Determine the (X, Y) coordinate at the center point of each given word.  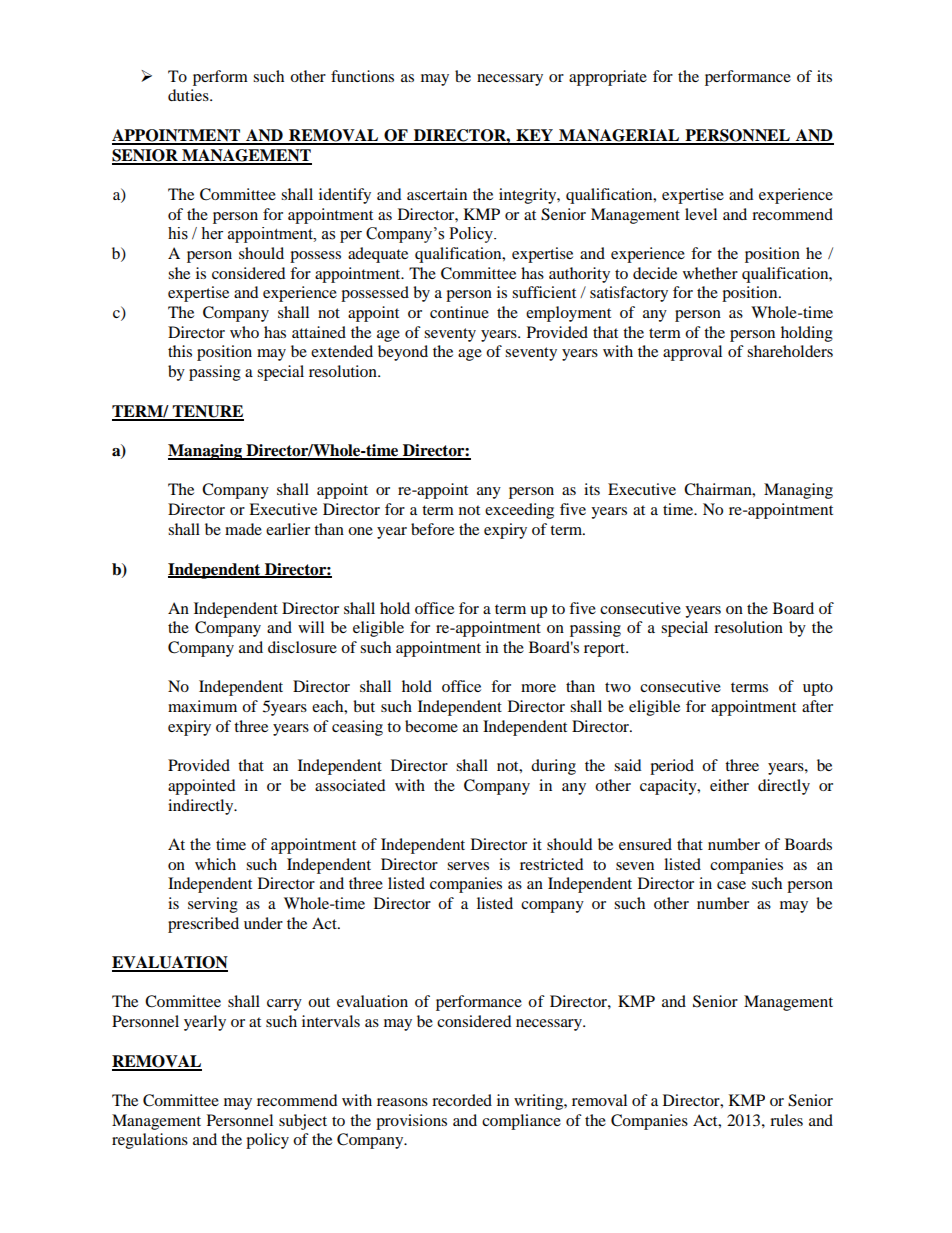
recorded (462, 1100)
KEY (534, 136)
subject (303, 1122)
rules (786, 1120)
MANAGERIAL (619, 136)
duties (189, 95)
